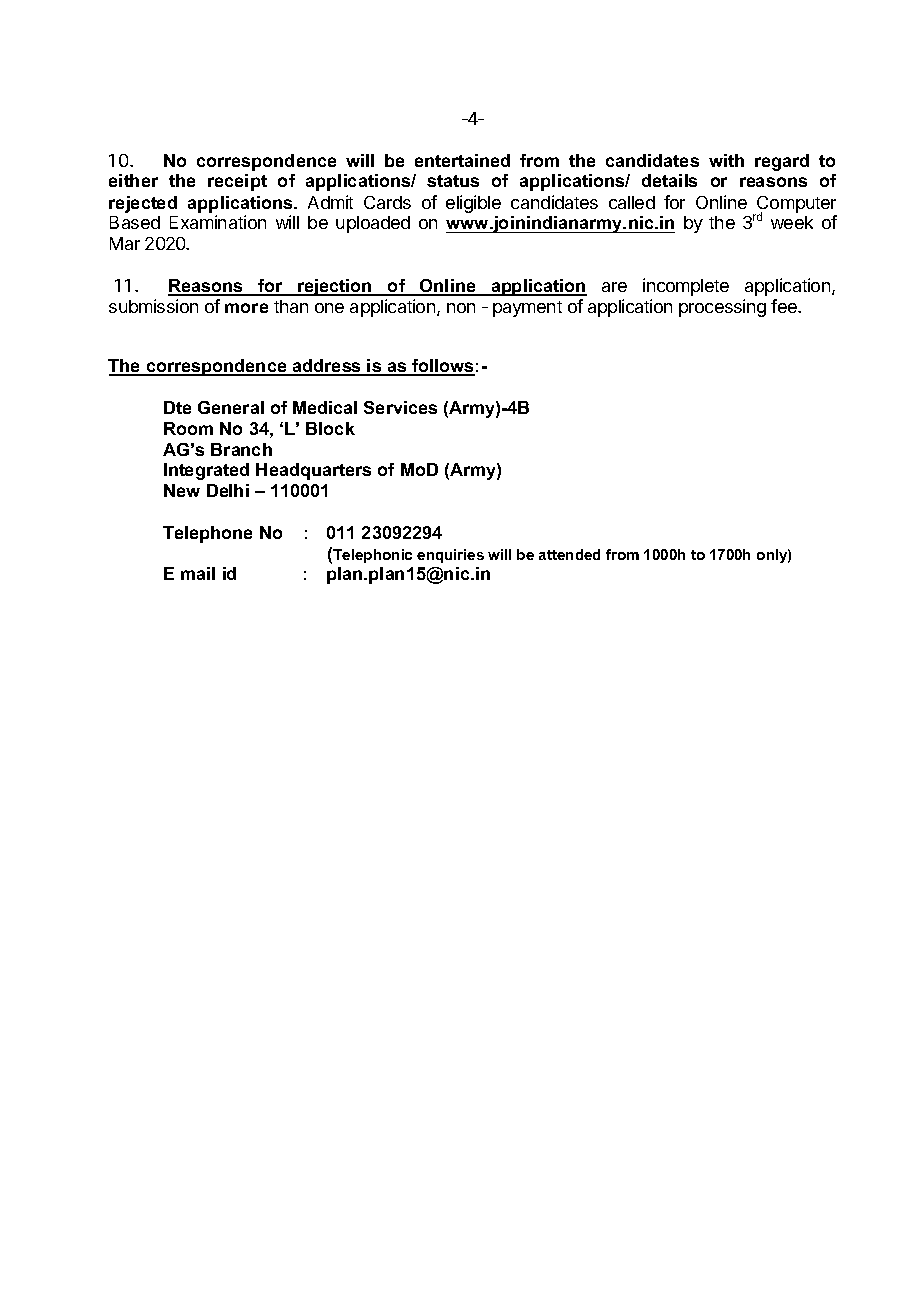  What do you see at coordinates (686, 287) in the page?
I see `incomplete` at bounding box center [686, 287].
